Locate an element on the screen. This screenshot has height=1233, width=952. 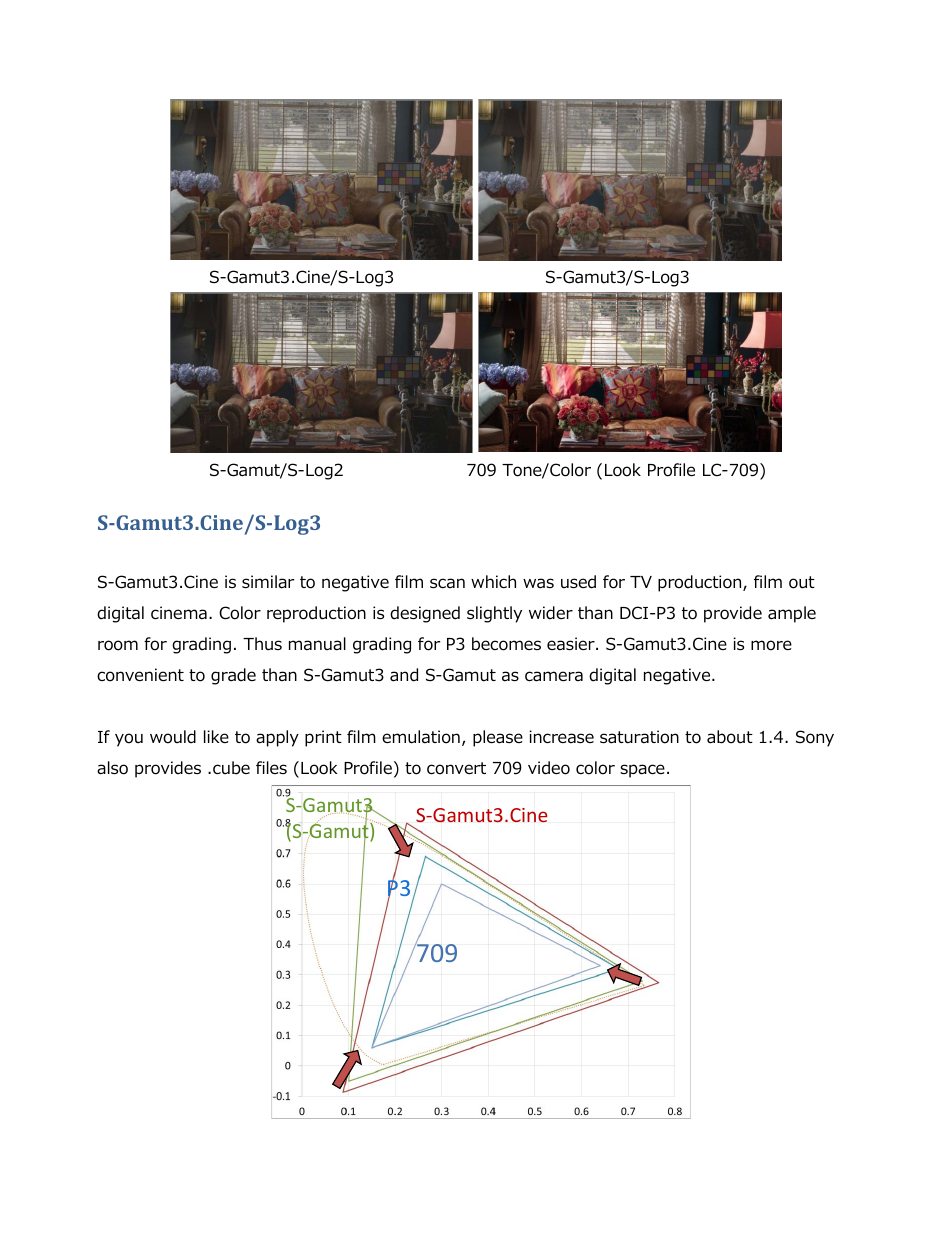
space is located at coordinates (642, 771).
